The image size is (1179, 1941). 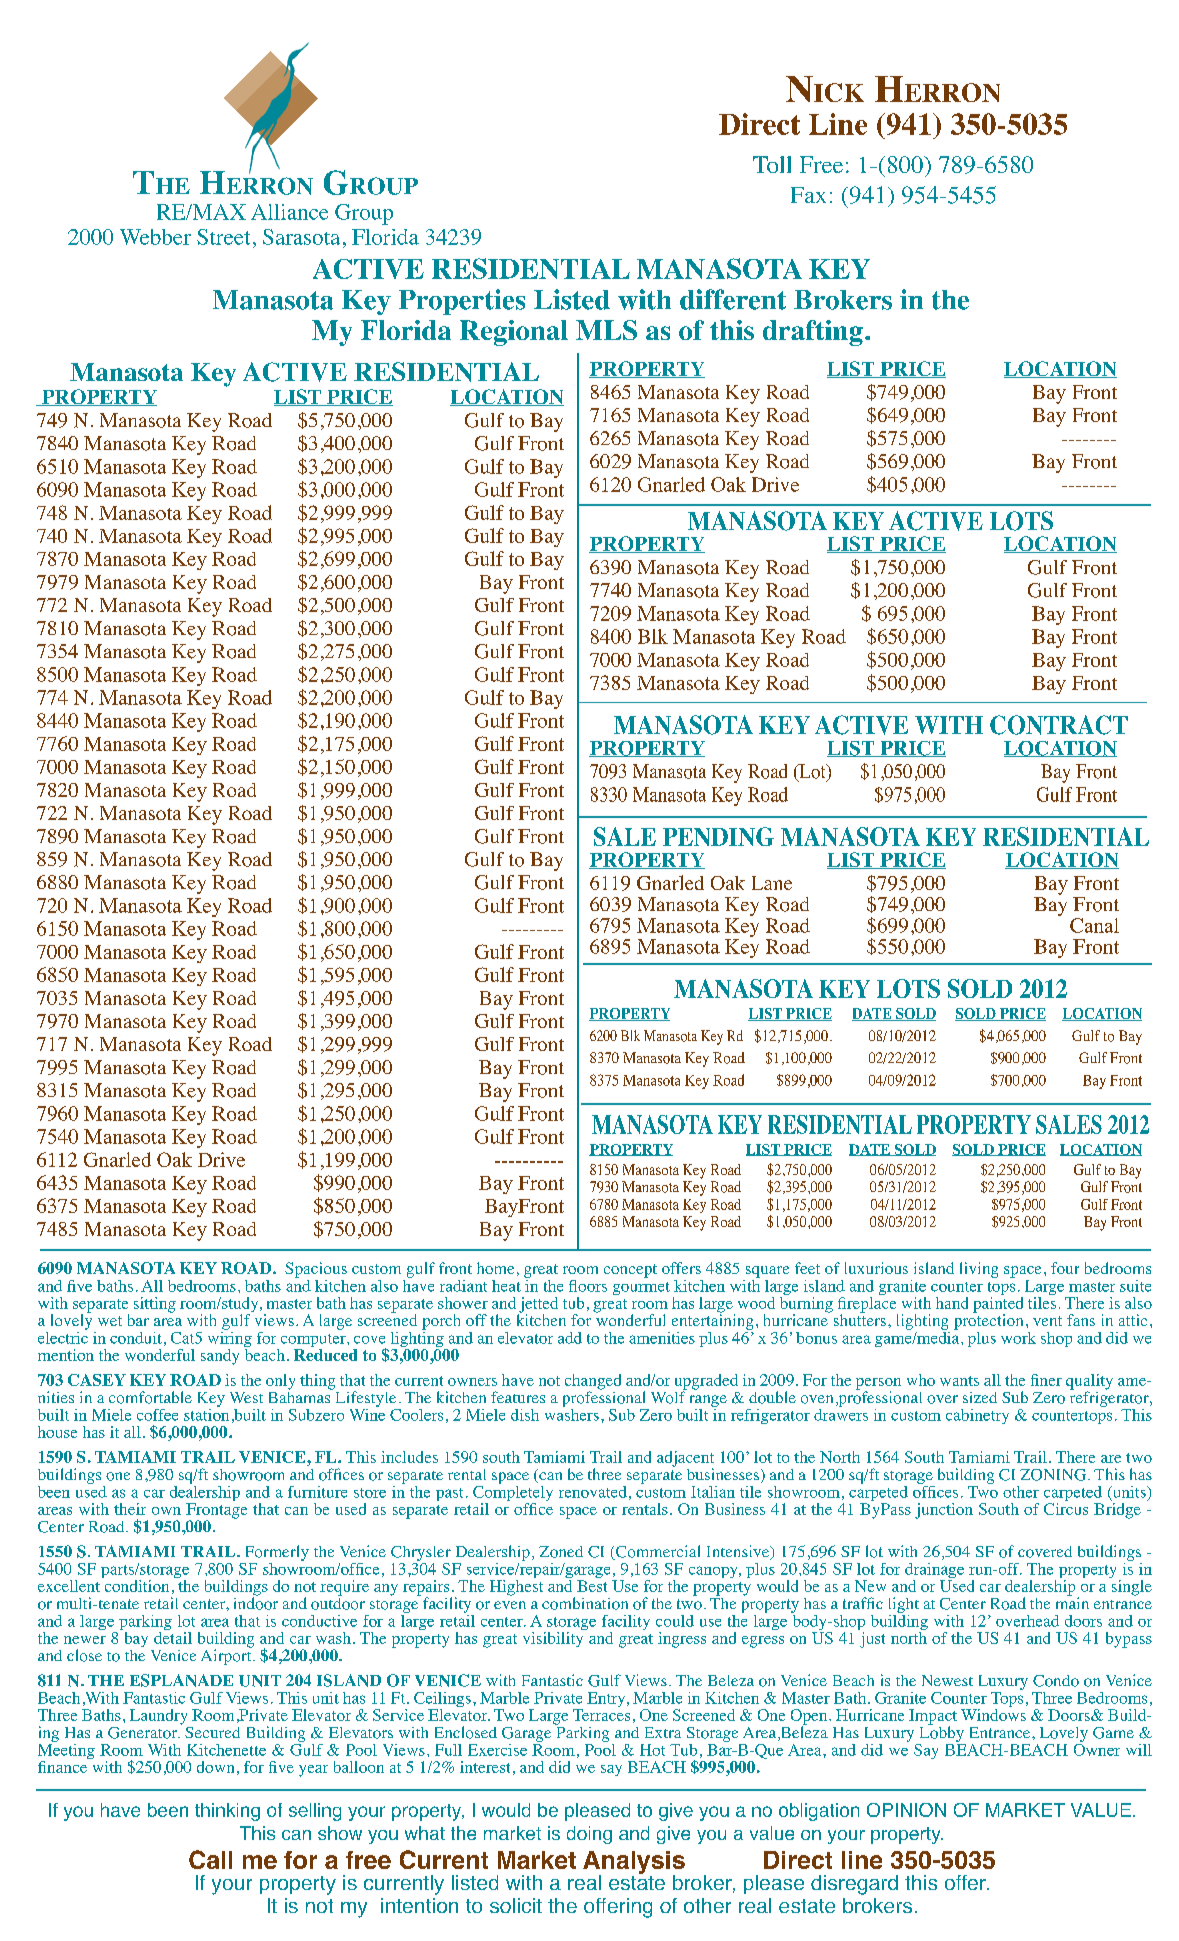 What do you see at coordinates (155, 1305) in the screenshot?
I see `sitting` at bounding box center [155, 1305].
